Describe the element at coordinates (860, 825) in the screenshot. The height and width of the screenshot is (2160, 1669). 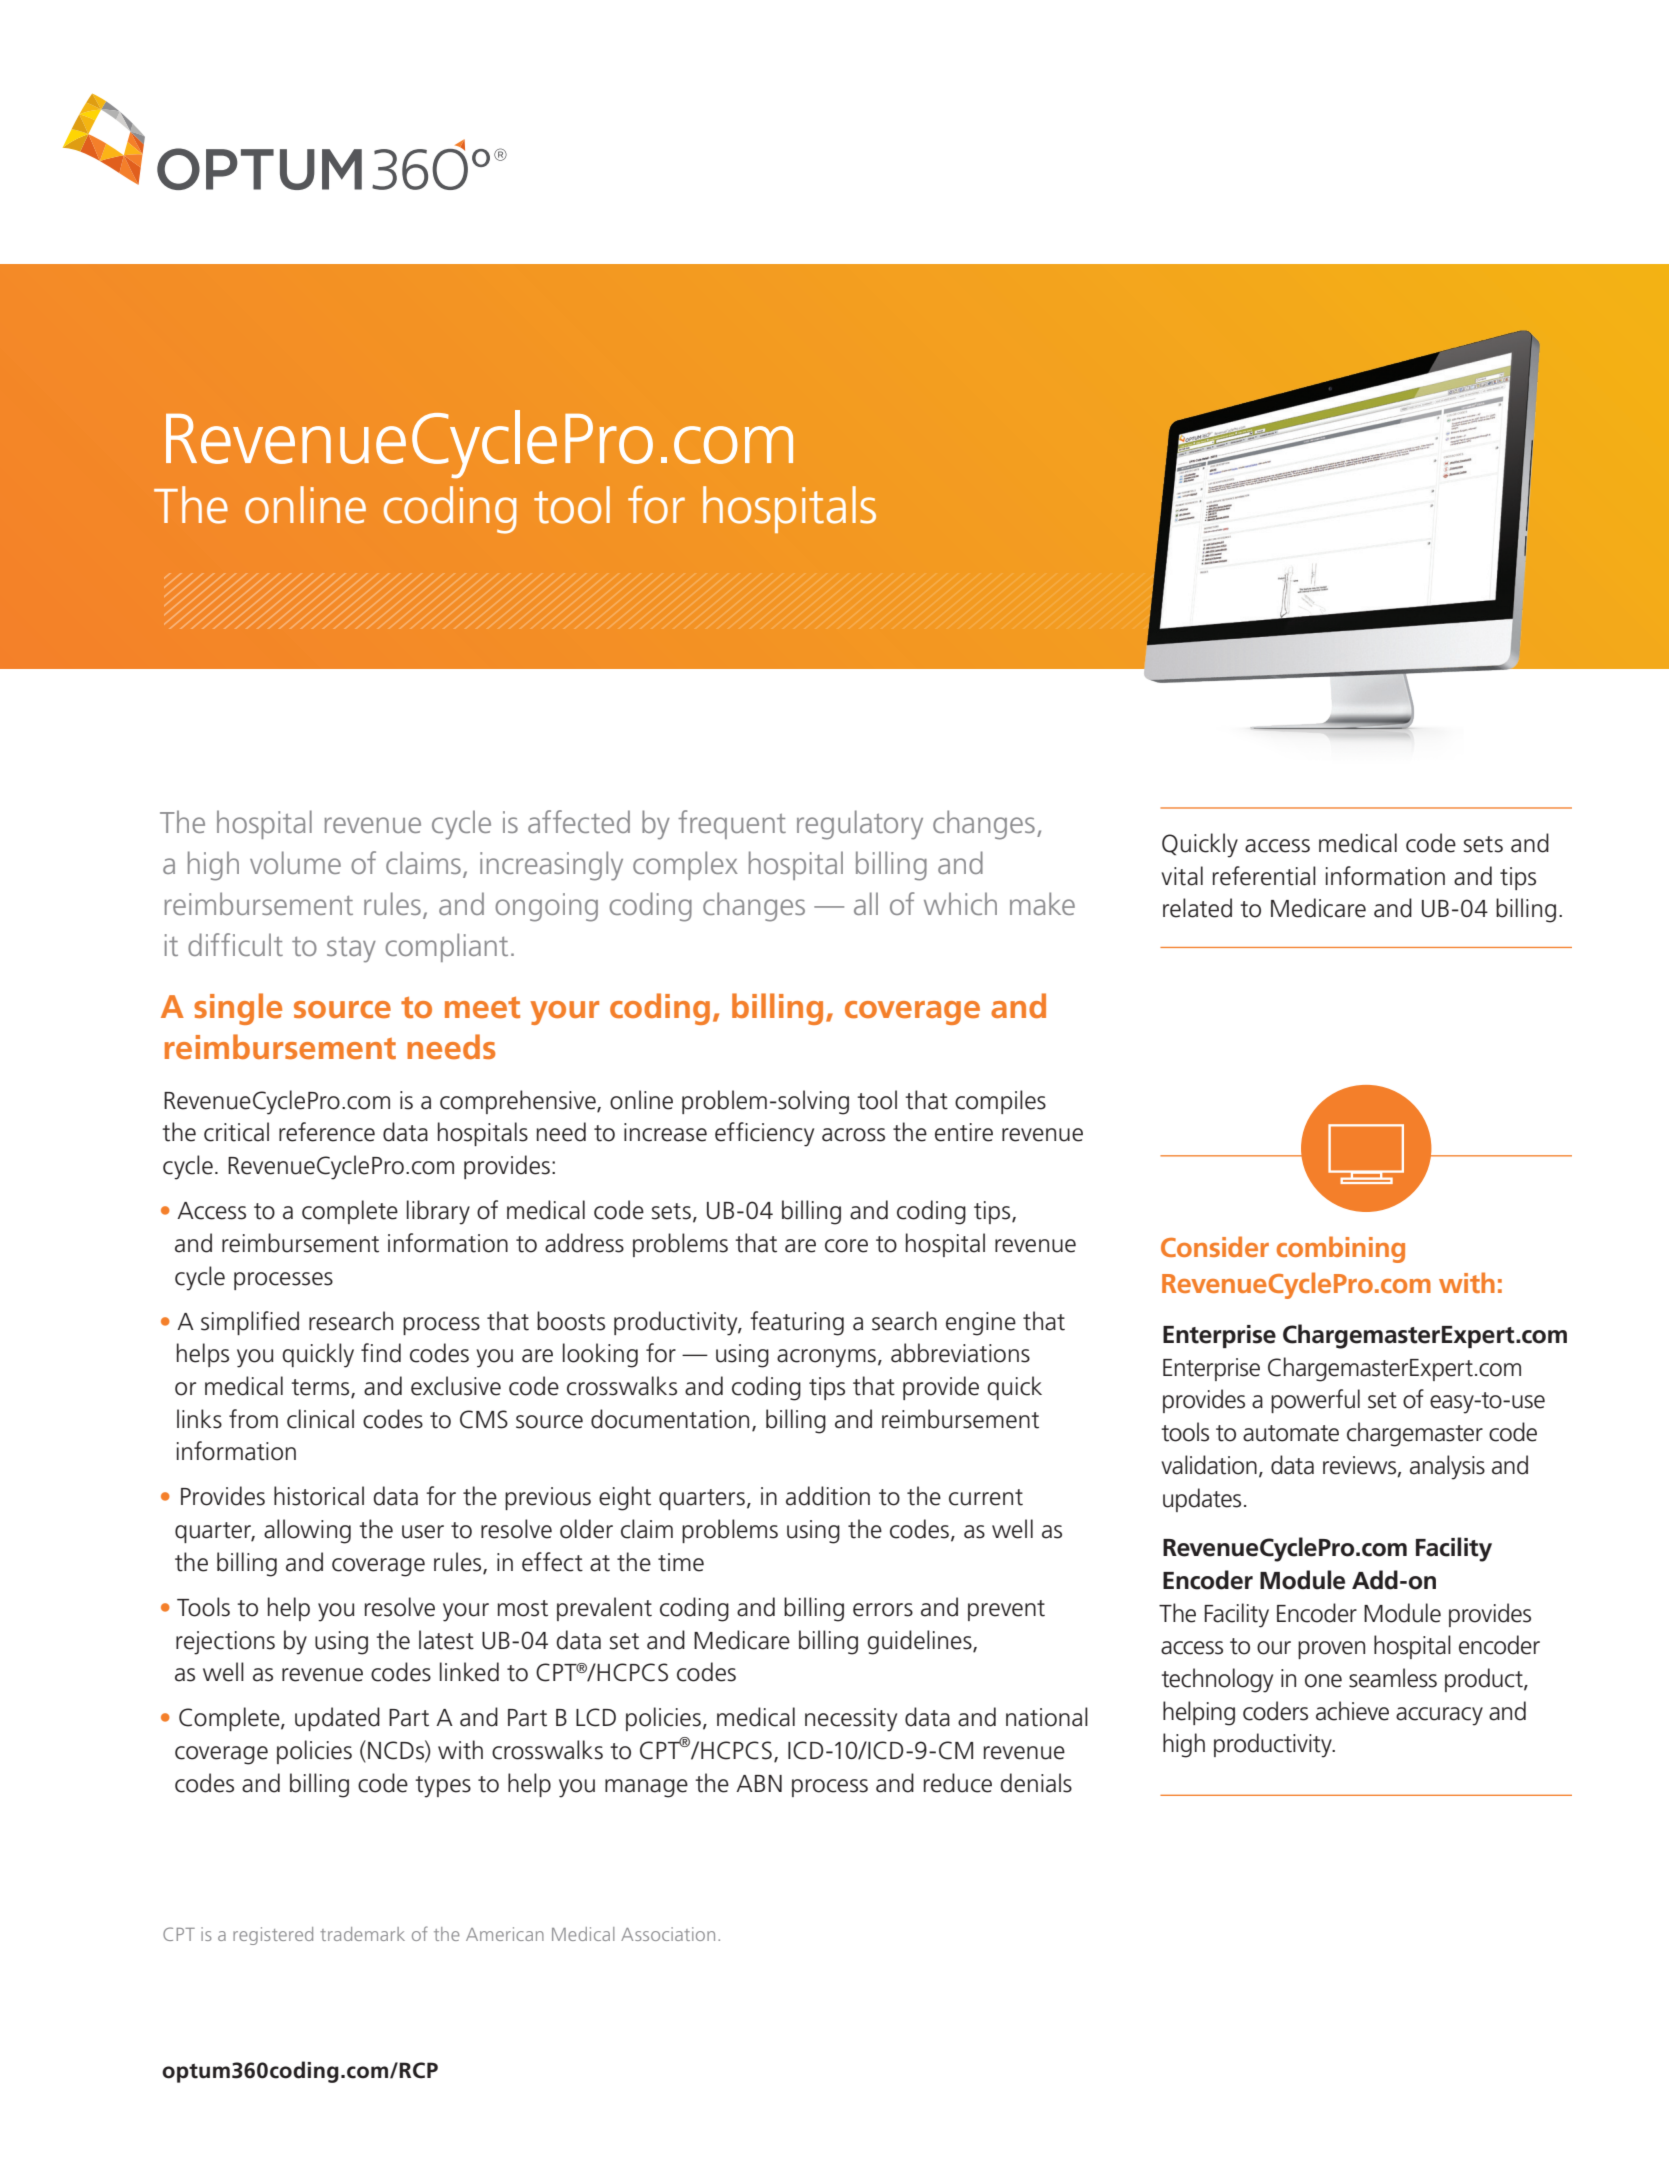
I see `regulatory` at that location.
